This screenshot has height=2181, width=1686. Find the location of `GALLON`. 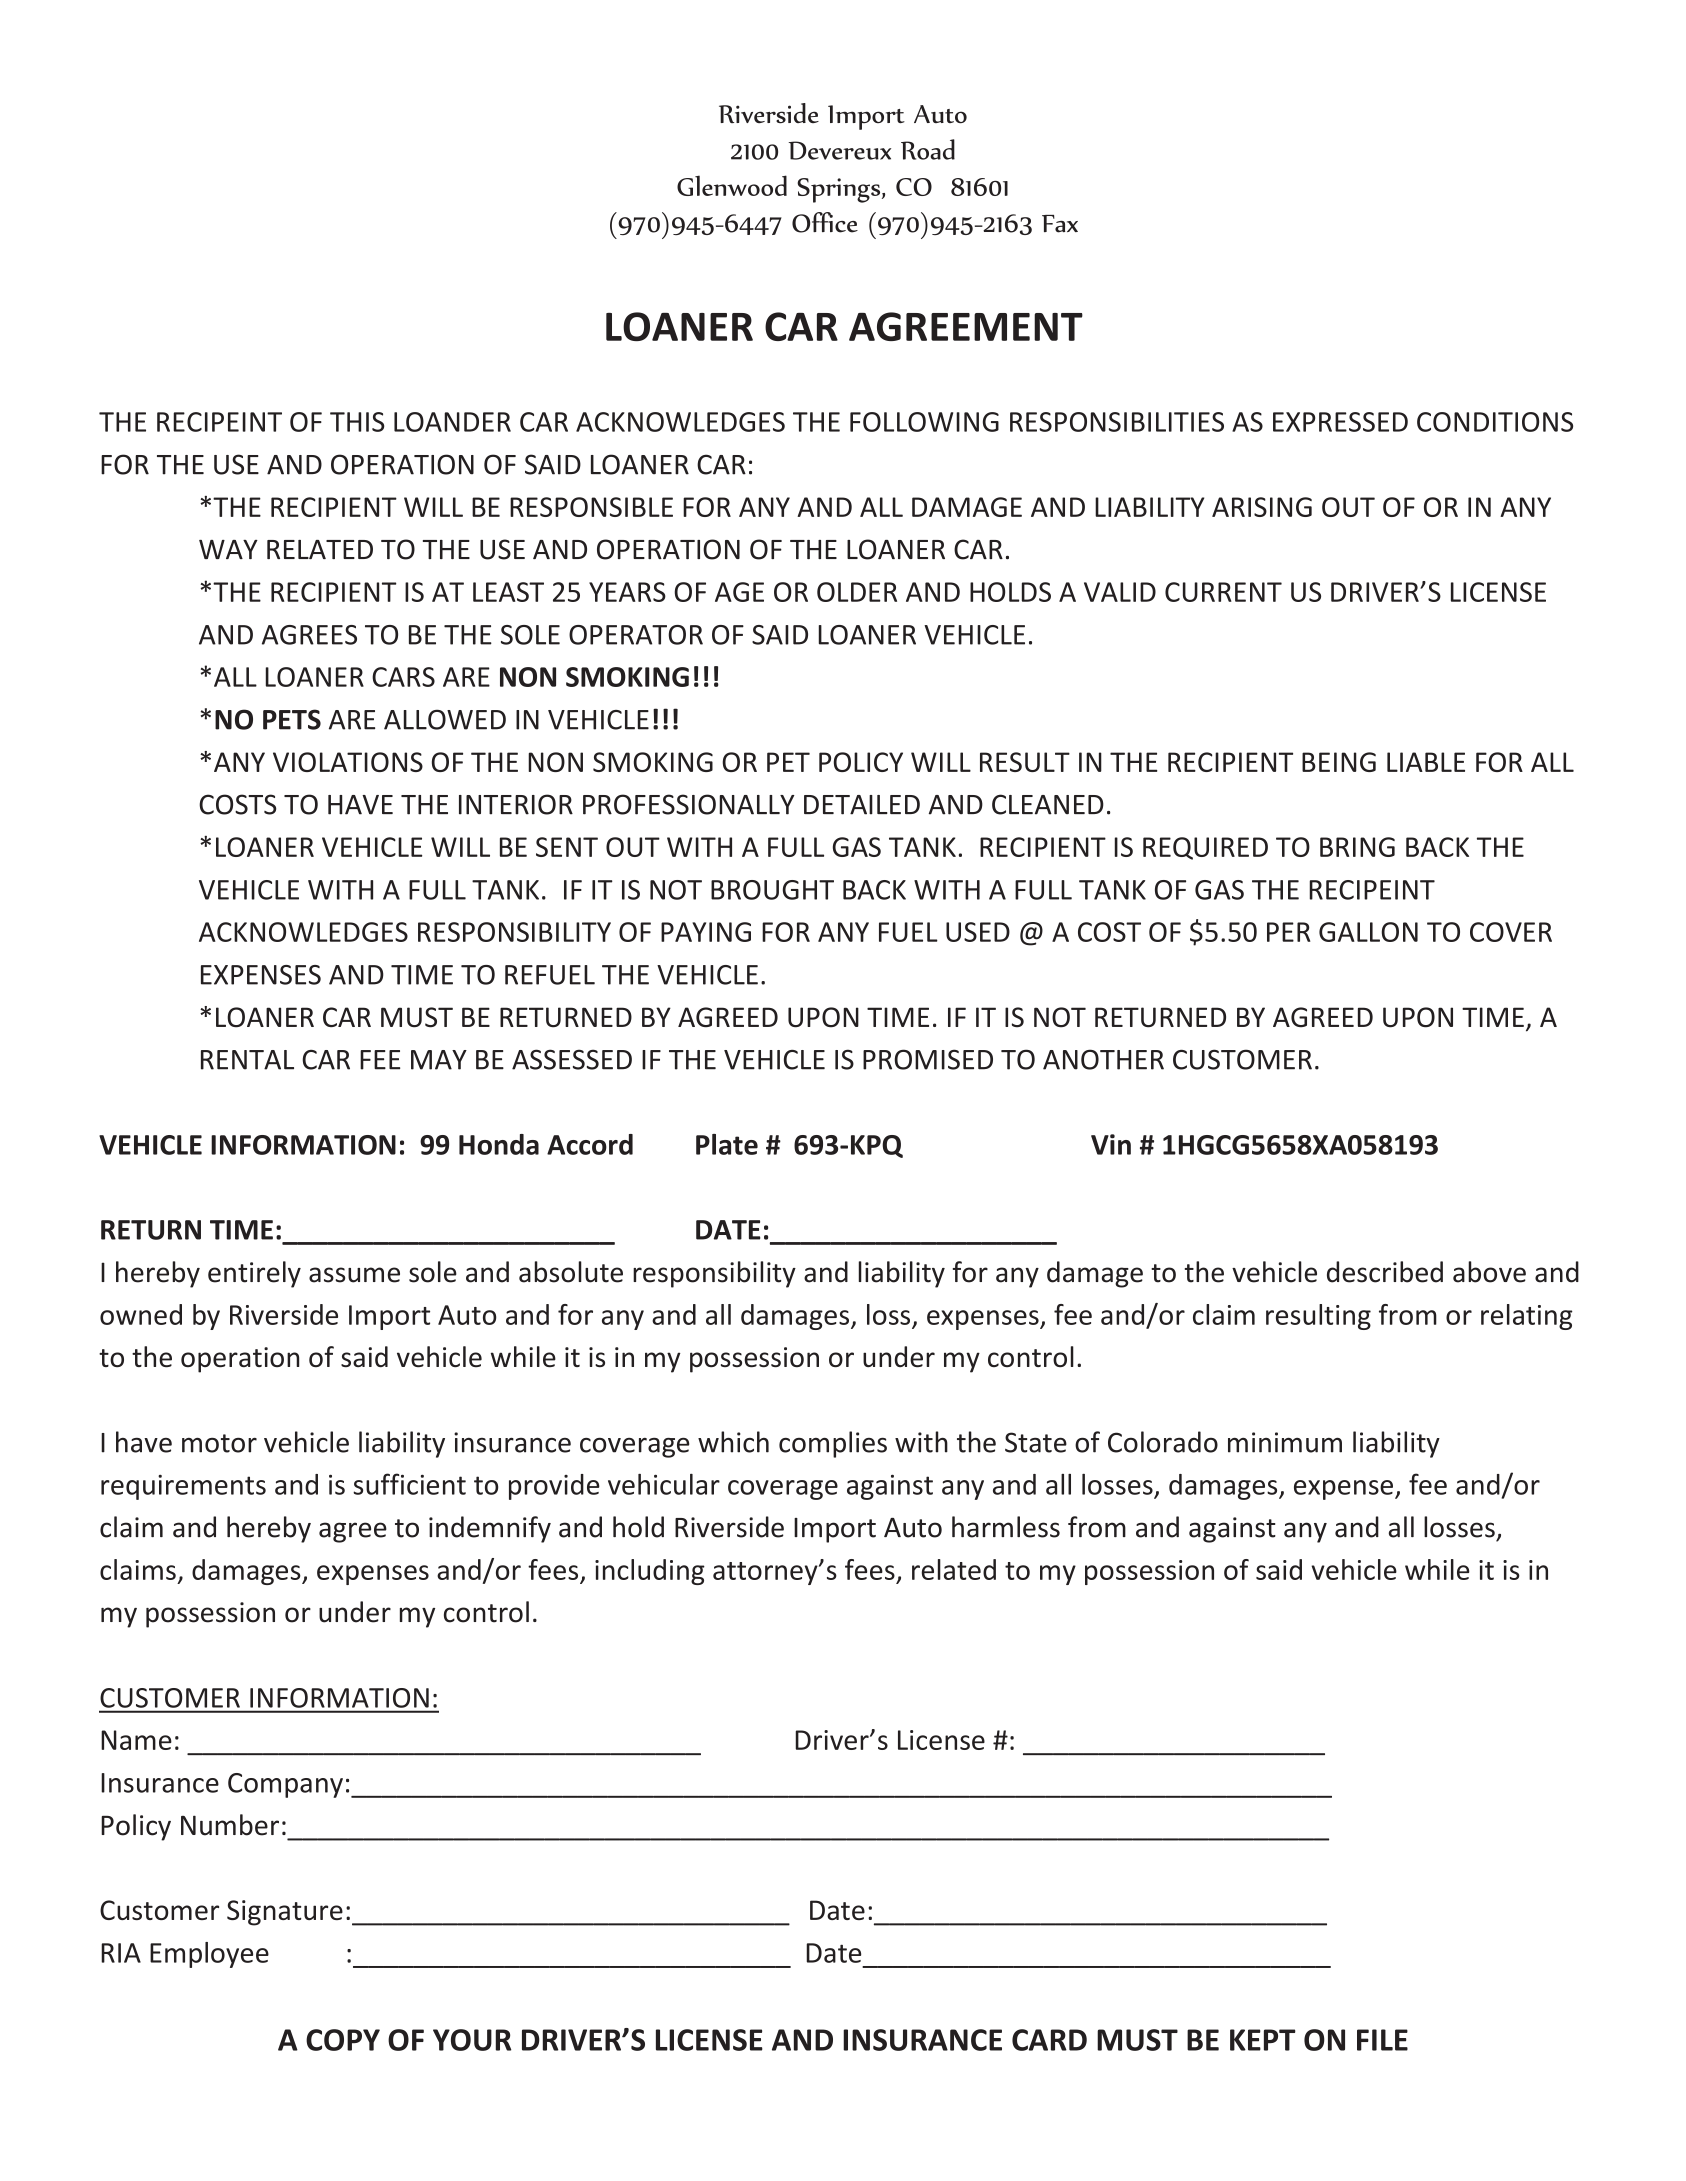

GALLON is located at coordinates (1368, 932).
